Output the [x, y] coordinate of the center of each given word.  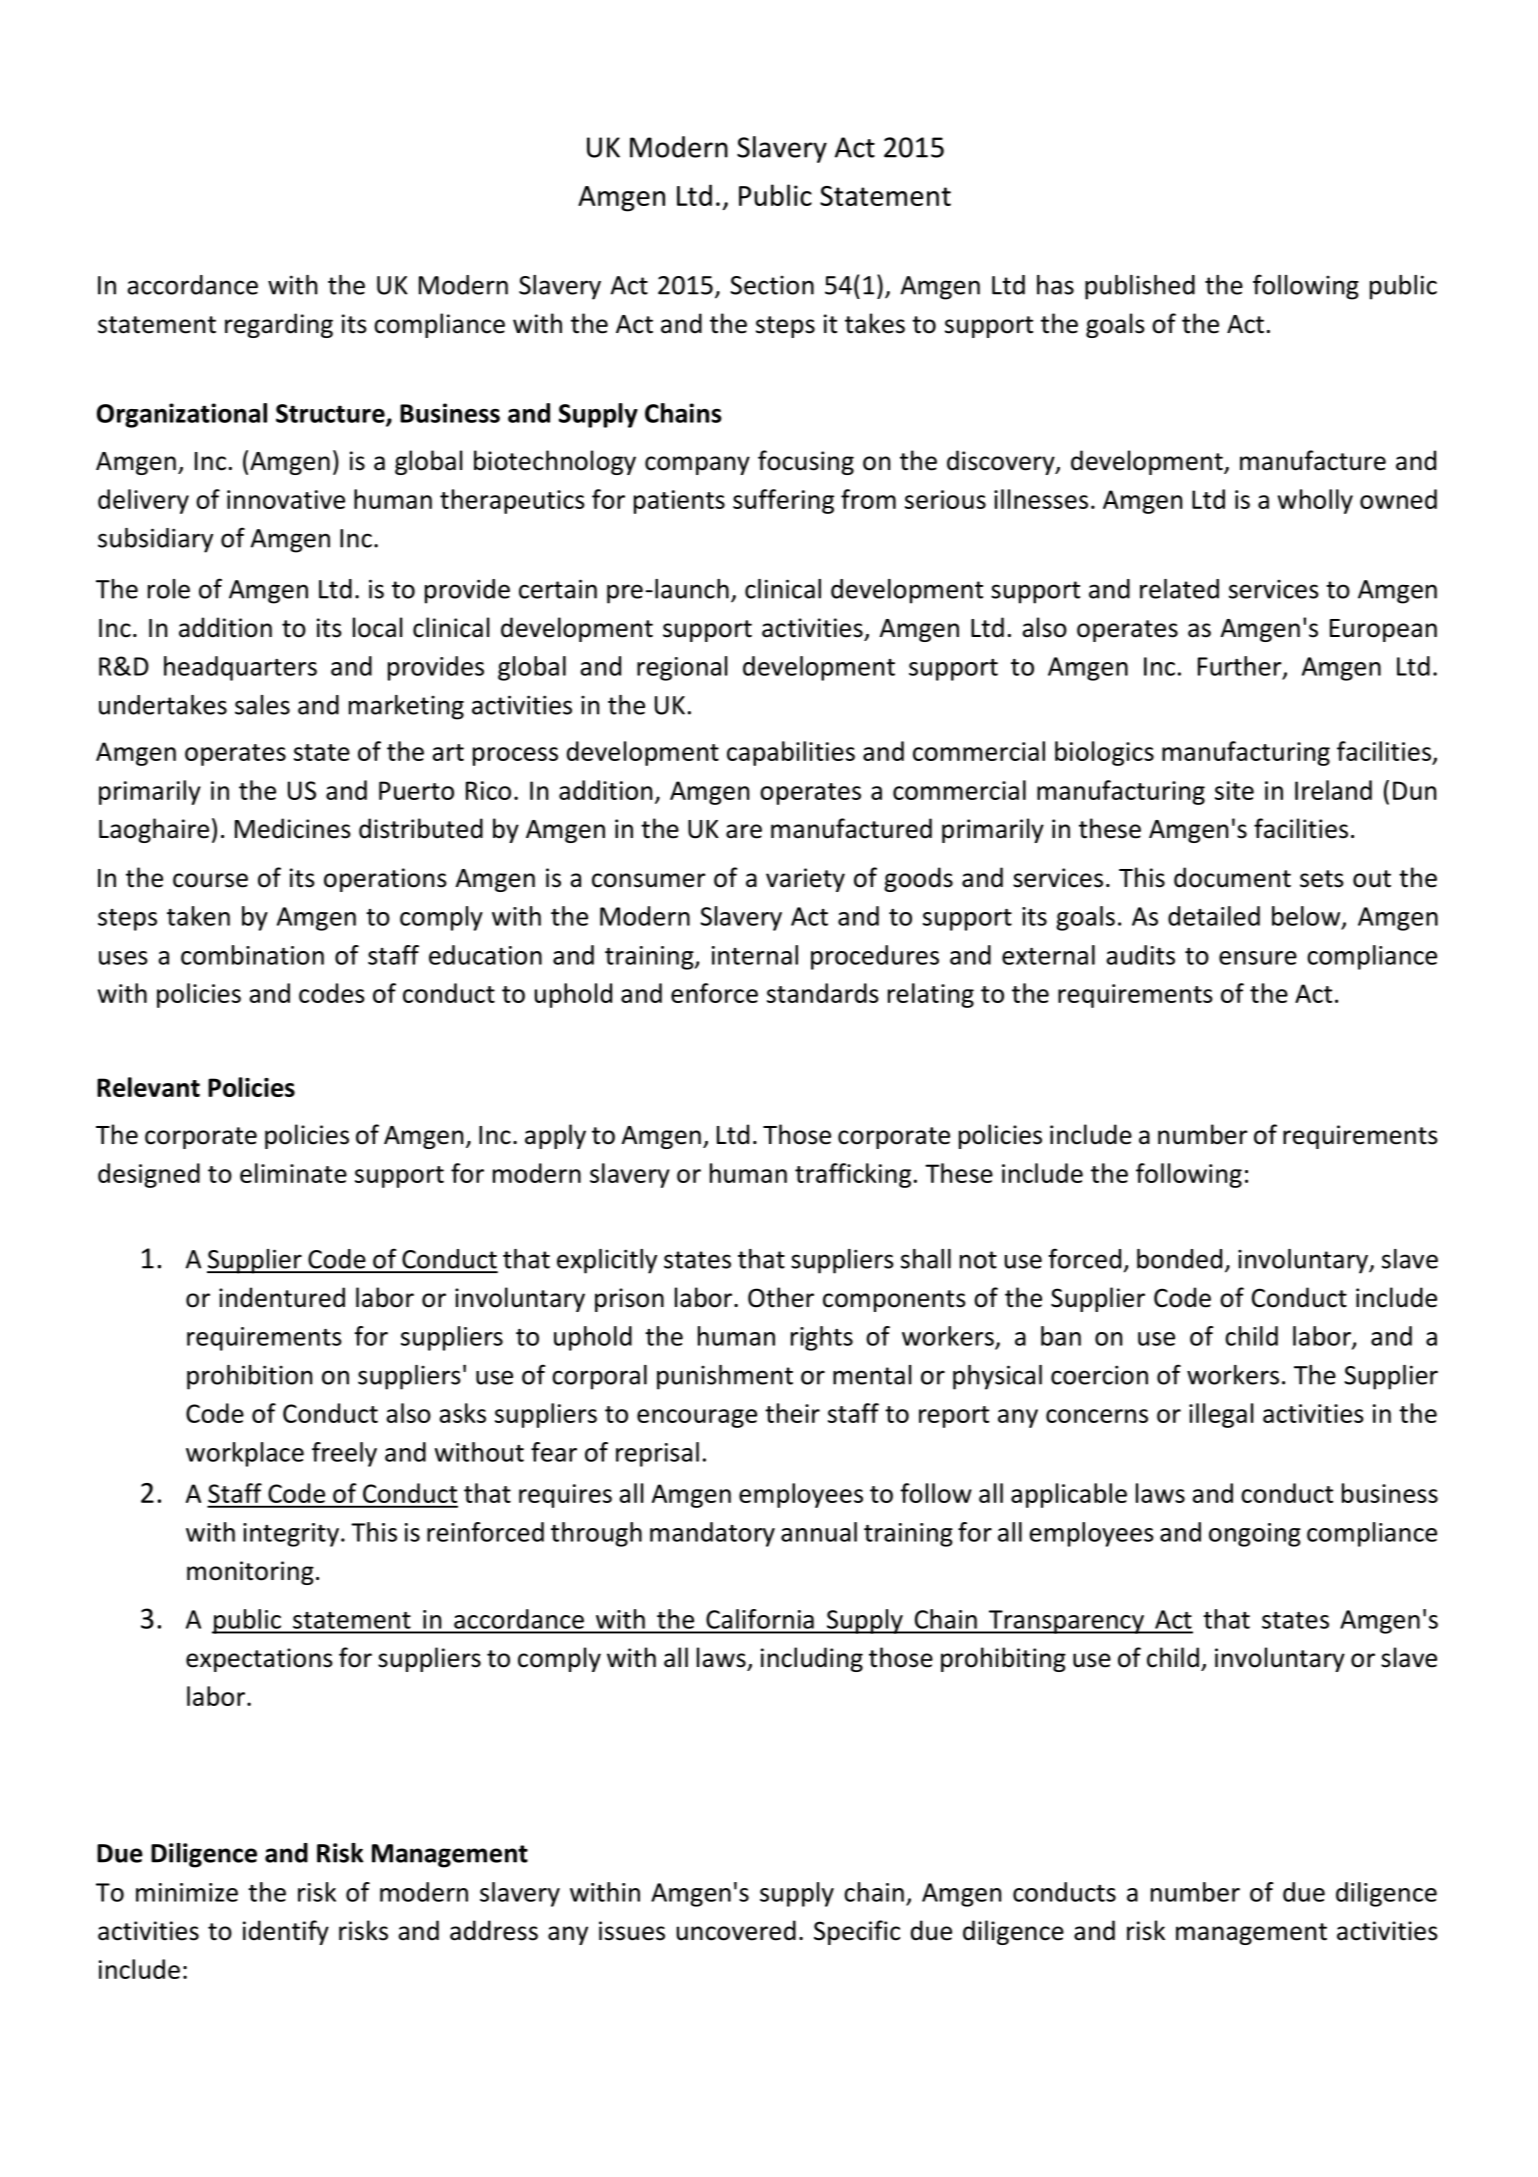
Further [1241, 667]
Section [772, 285]
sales [262, 705]
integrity [291, 1535]
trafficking [853, 1175]
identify [286, 1932]
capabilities [791, 753]
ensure [1258, 958]
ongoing [1255, 1535]
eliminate [293, 1173]
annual [819, 1532]
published [1140, 287]
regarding [279, 325]
